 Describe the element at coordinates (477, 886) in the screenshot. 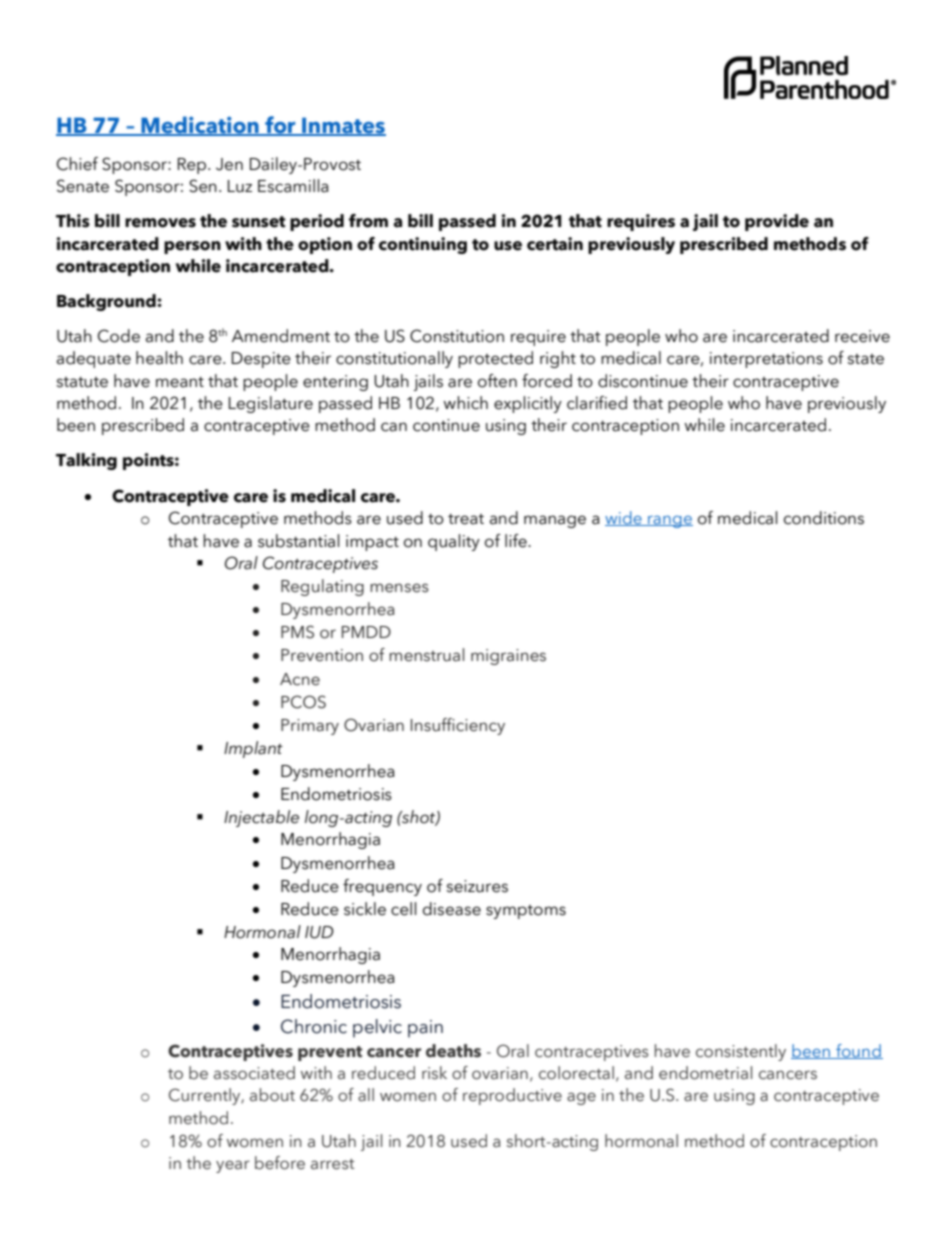

I see `seizures` at that location.
